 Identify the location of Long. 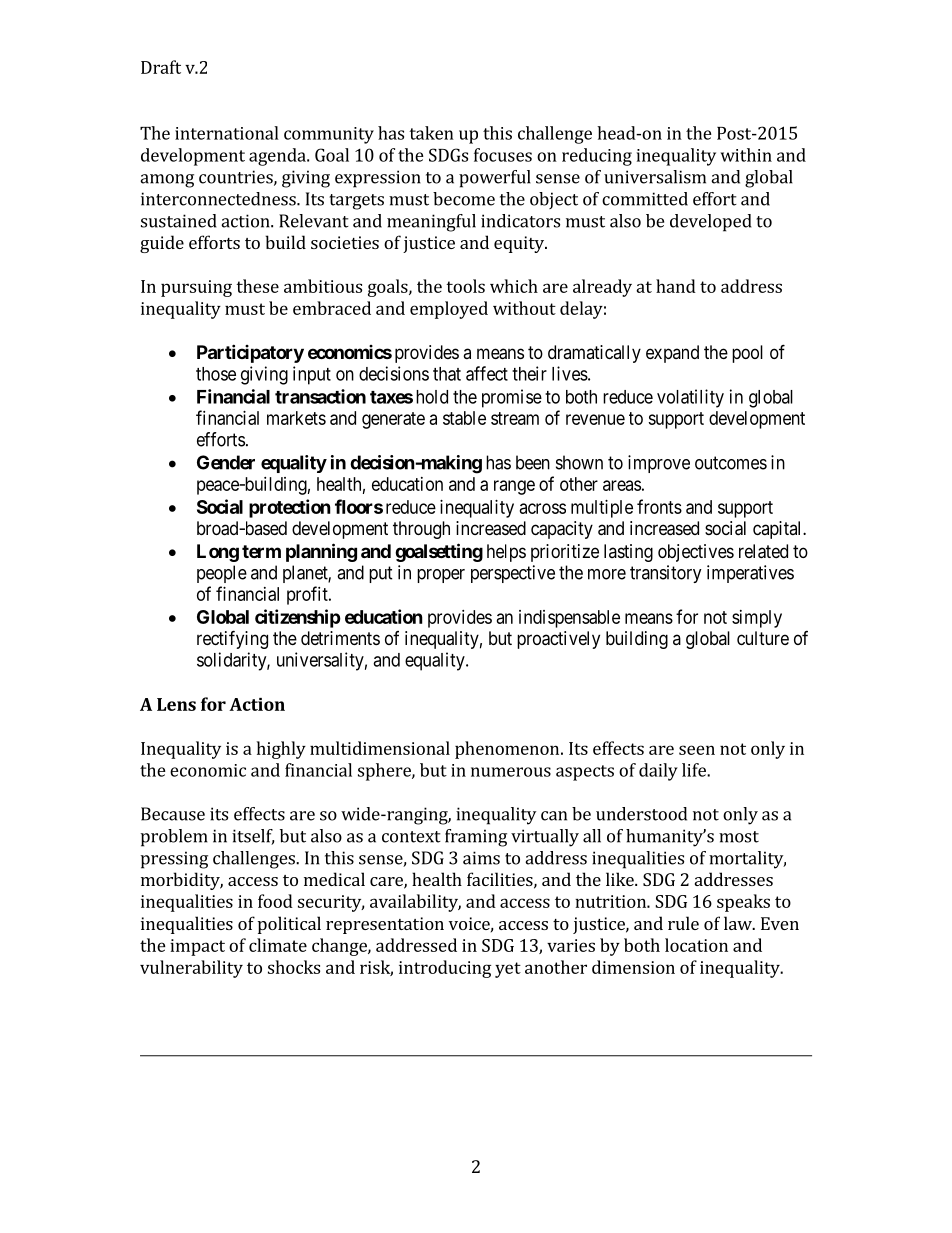
(218, 553).
